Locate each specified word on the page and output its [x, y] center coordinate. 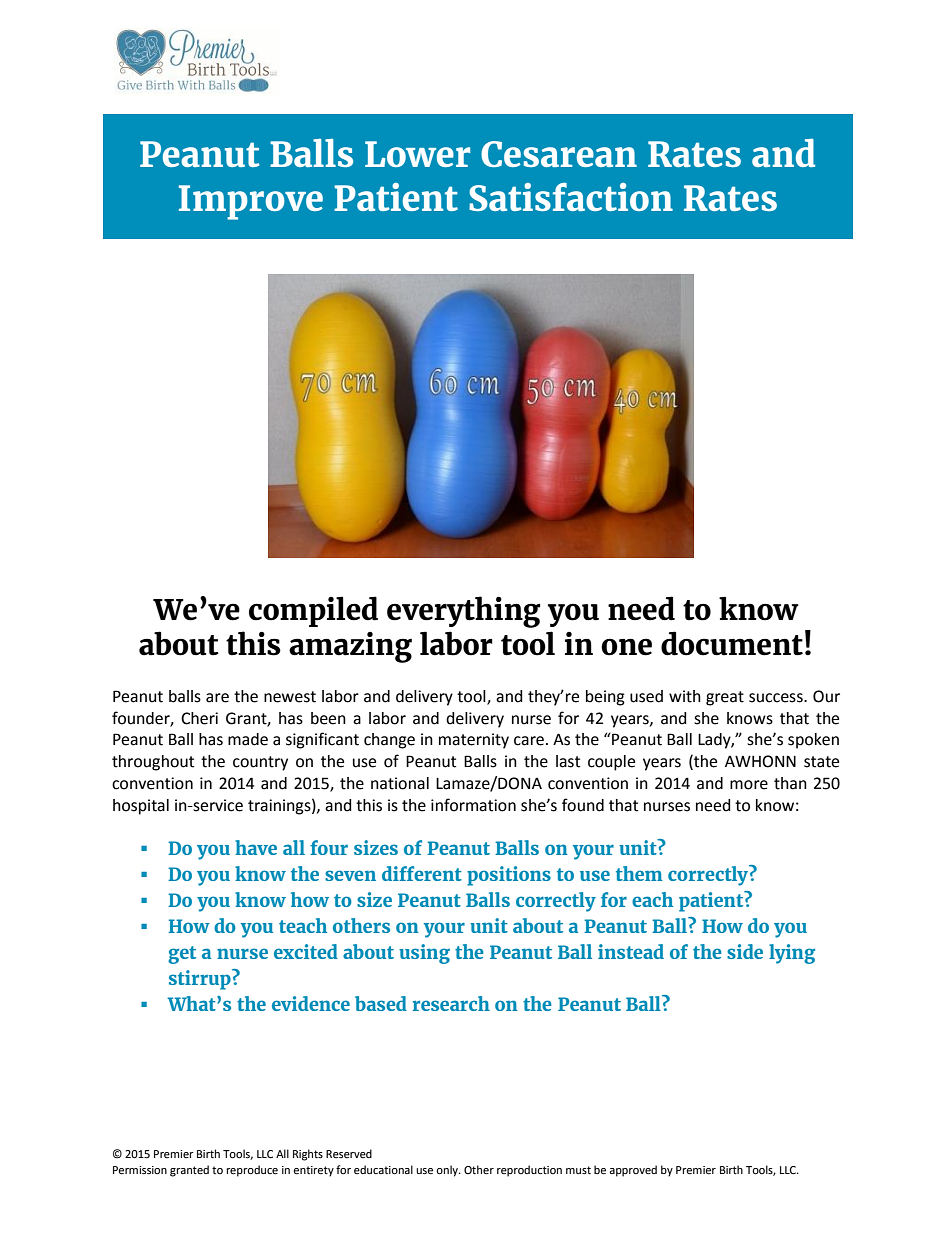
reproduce [252, 1171]
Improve [251, 202]
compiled [313, 611]
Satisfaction [571, 197]
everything [464, 612]
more [749, 785]
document [732, 643]
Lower [417, 154]
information [473, 805]
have [256, 847]
